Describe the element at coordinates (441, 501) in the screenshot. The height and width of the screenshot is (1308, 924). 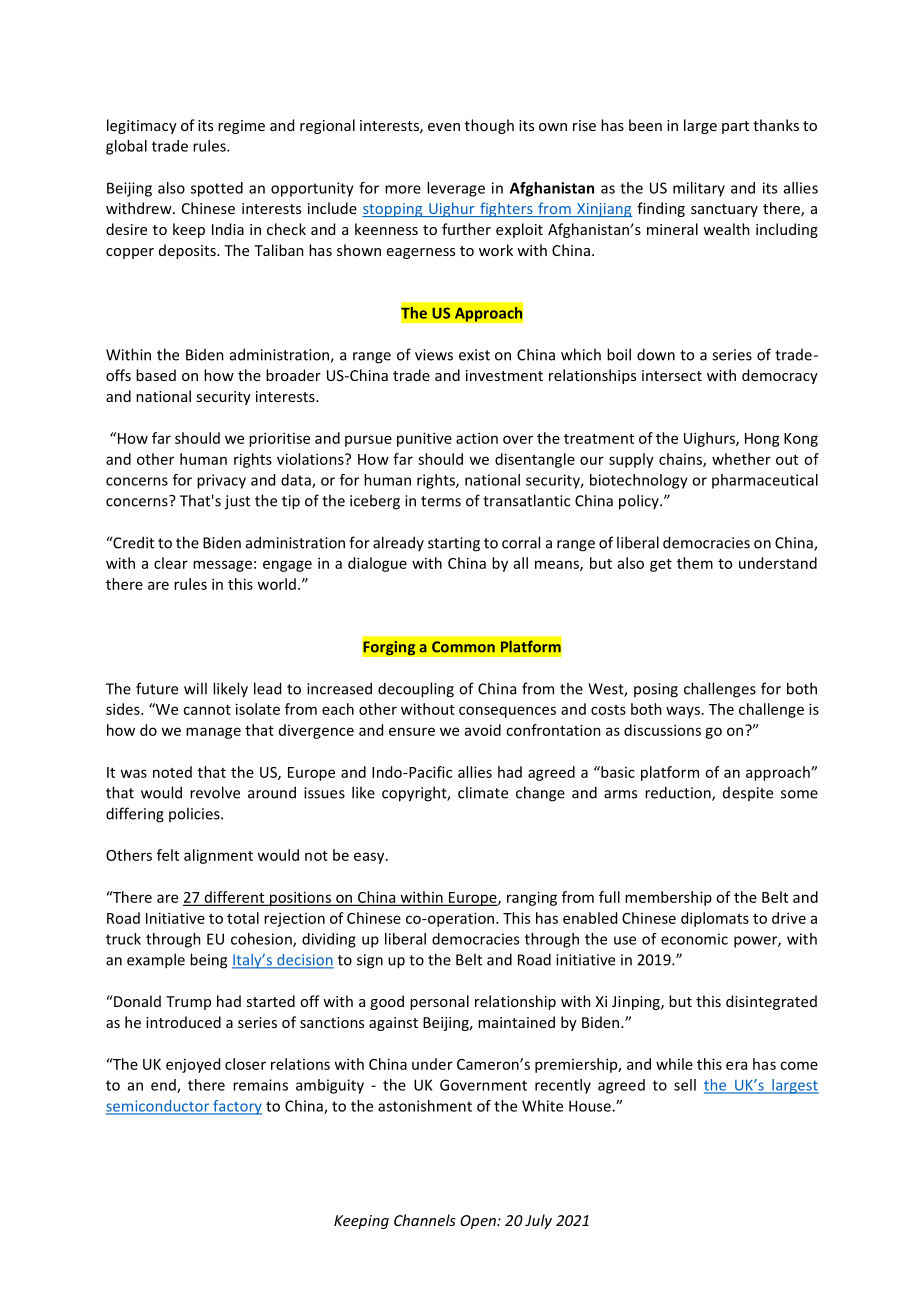
I see `terms` at that location.
